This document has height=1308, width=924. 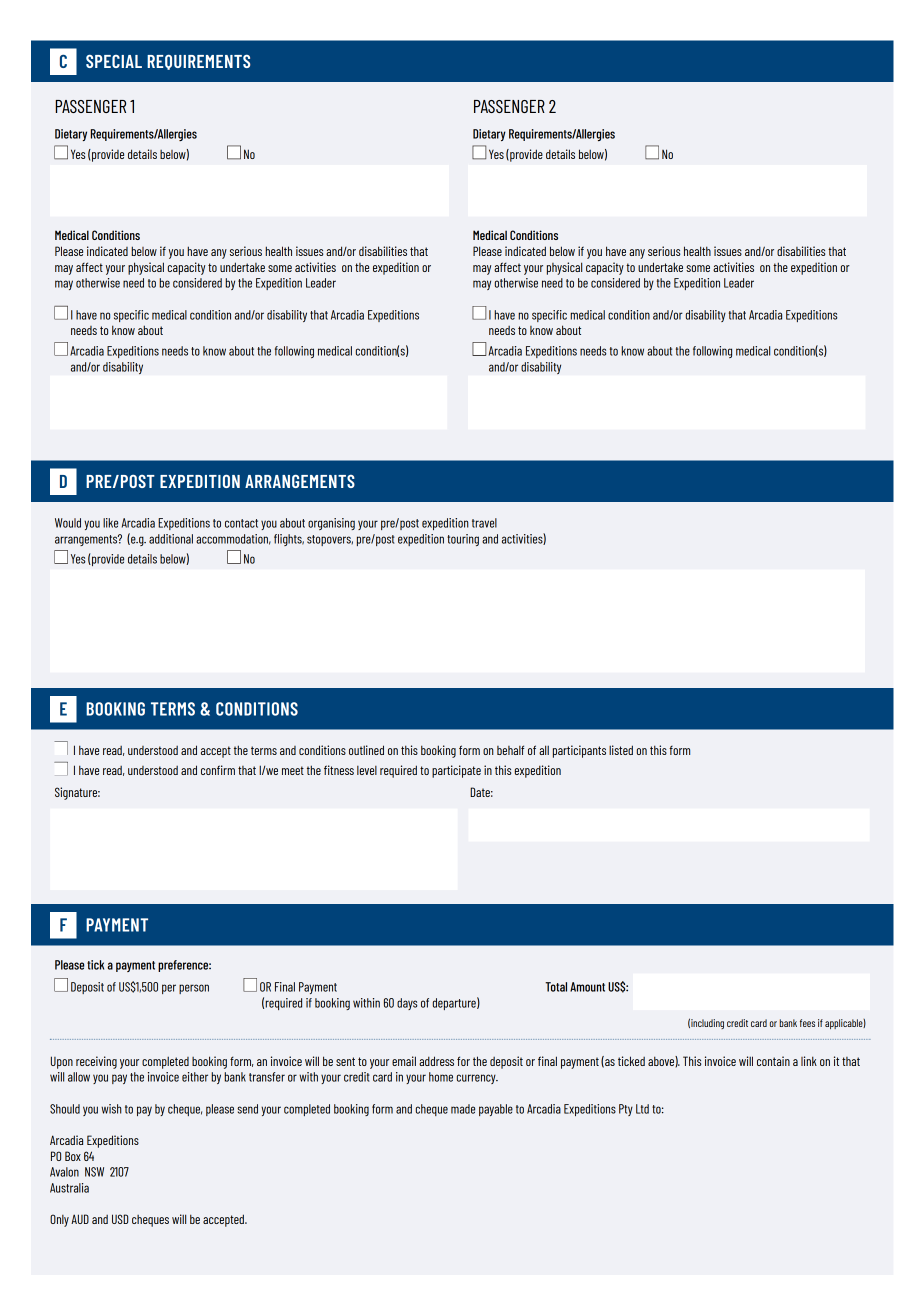 What do you see at coordinates (120, 1219) in the document?
I see `USD` at bounding box center [120, 1219].
